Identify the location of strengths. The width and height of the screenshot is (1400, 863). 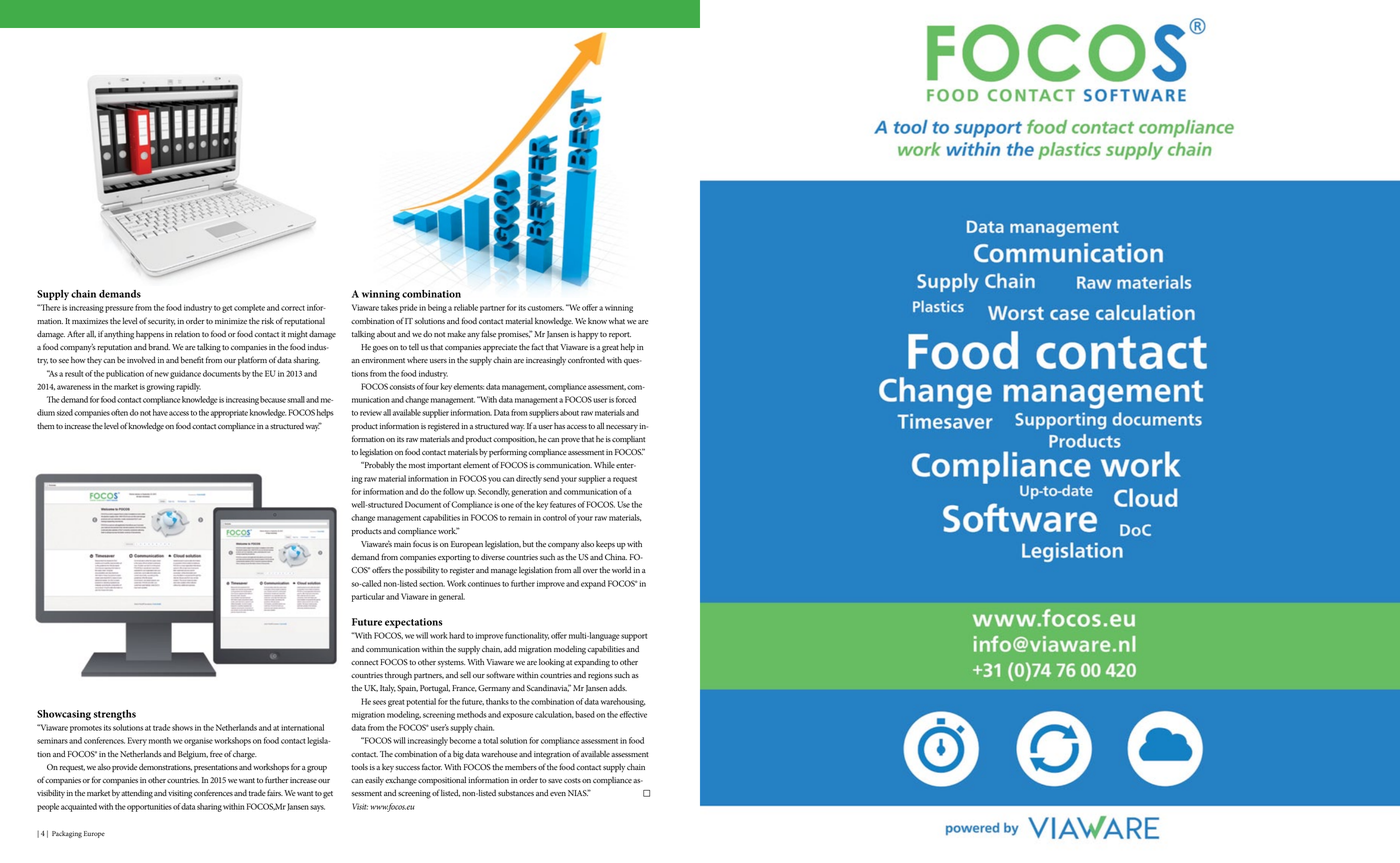
(114, 715).
